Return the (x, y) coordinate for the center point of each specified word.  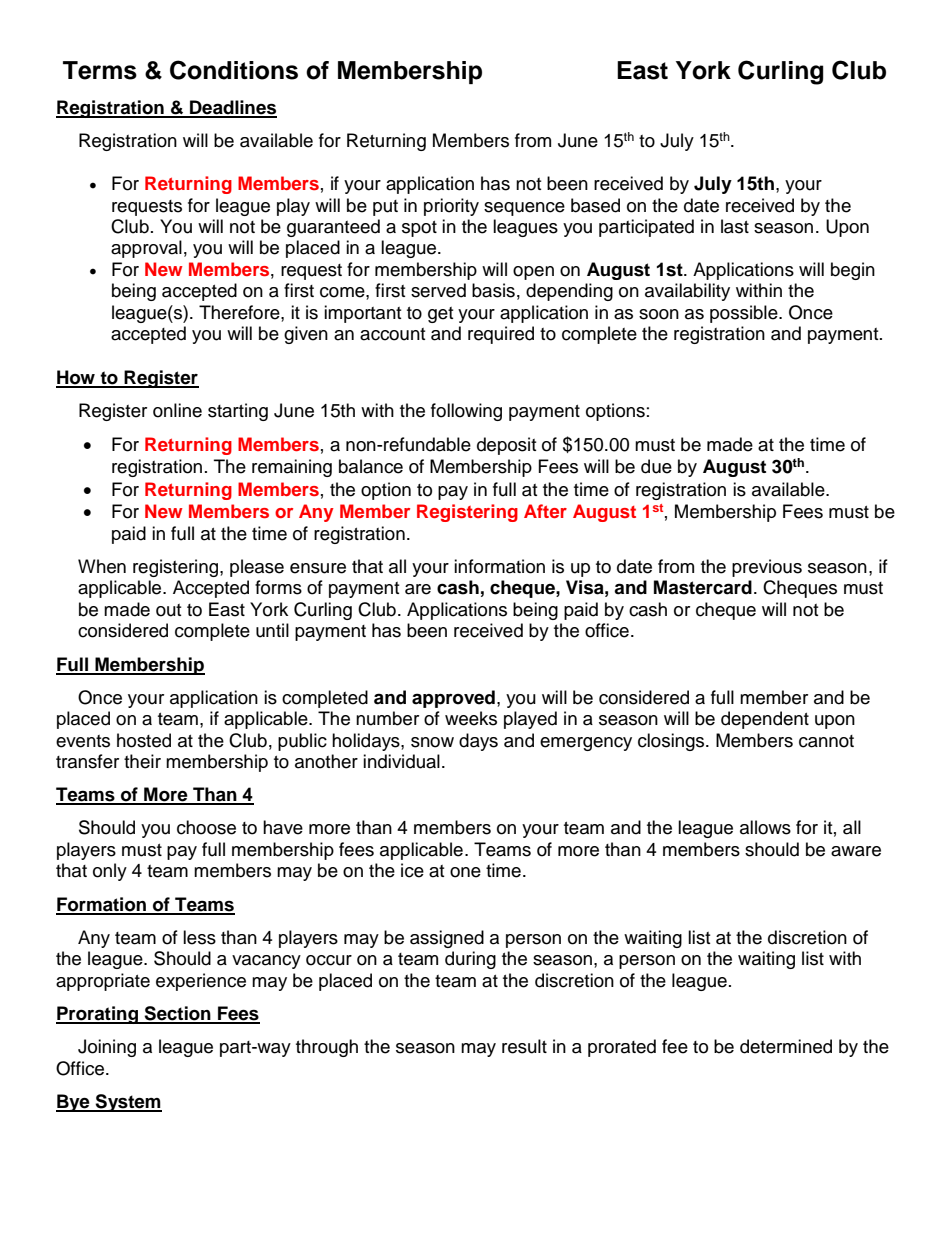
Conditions (234, 70)
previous (767, 568)
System (127, 1103)
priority (451, 207)
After (545, 511)
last (735, 226)
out (168, 610)
